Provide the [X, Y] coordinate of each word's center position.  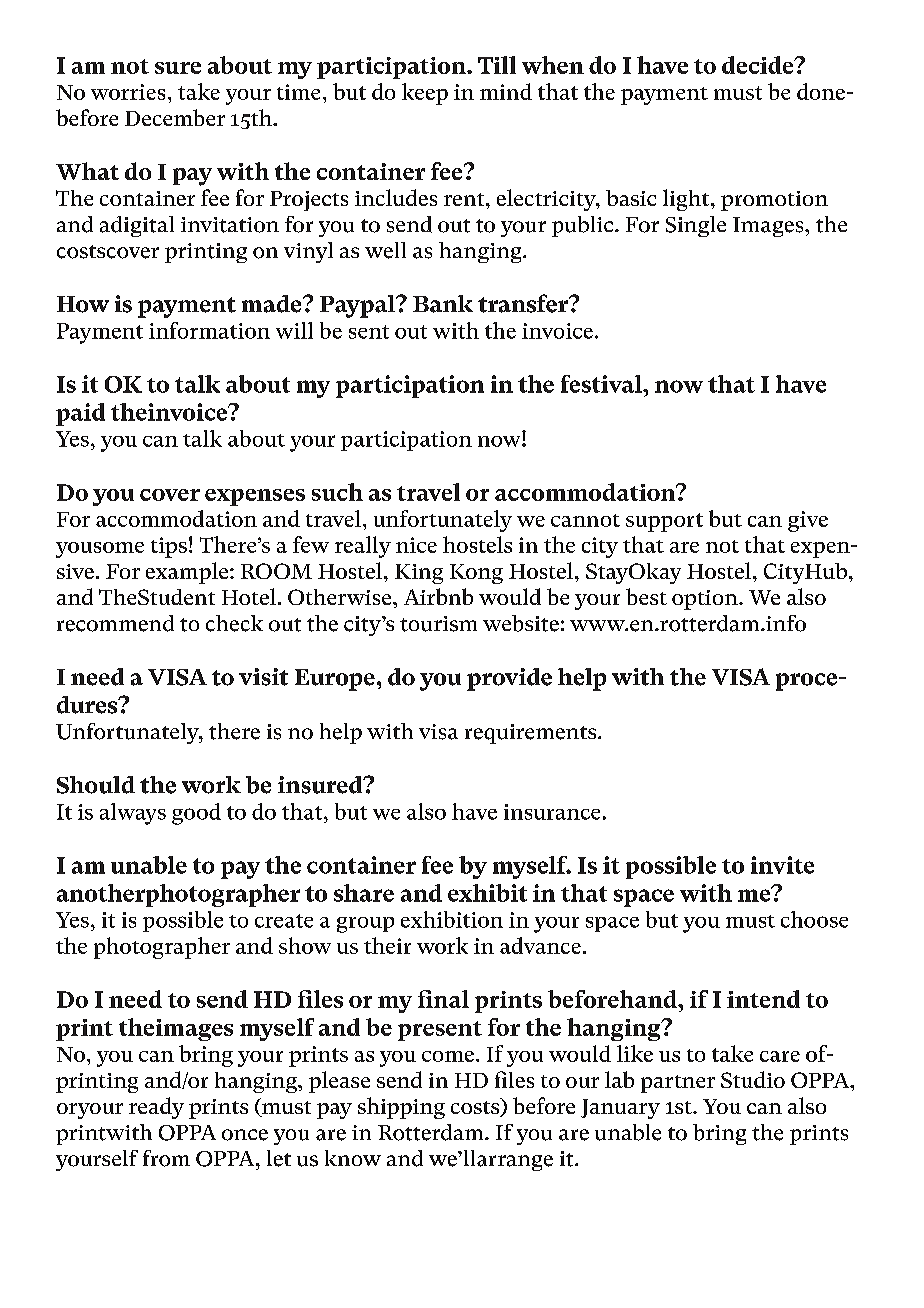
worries [128, 92]
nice [416, 545]
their [387, 945]
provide [509, 679]
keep [425, 94]
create [284, 921]
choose [814, 919]
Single [696, 226]
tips [169, 547]
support [664, 522]
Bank [443, 304]
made [273, 304]
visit [263, 677]
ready [156, 1108]
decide [759, 65]
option [706, 600]
